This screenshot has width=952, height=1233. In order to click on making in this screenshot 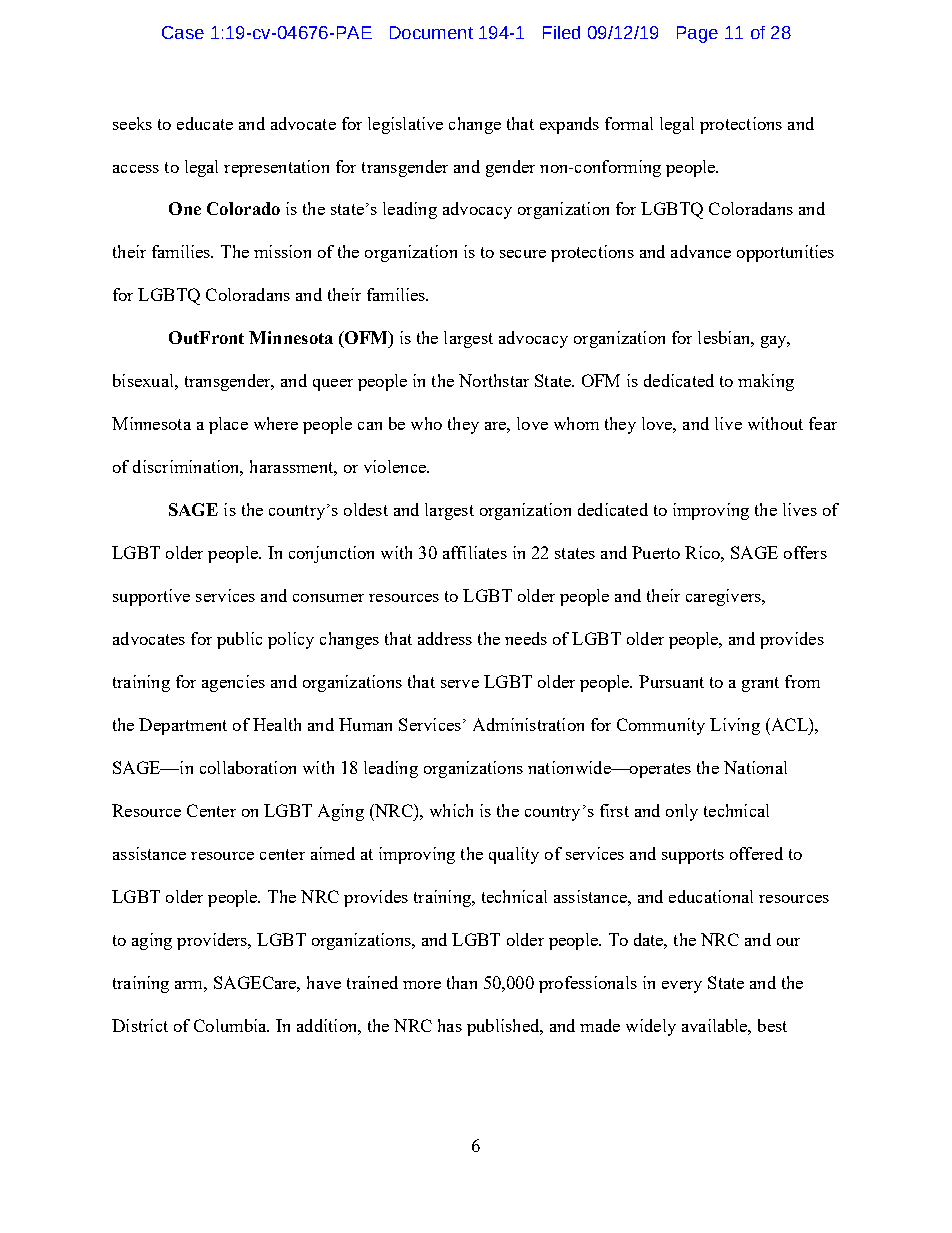, I will do `click(766, 382)`.
